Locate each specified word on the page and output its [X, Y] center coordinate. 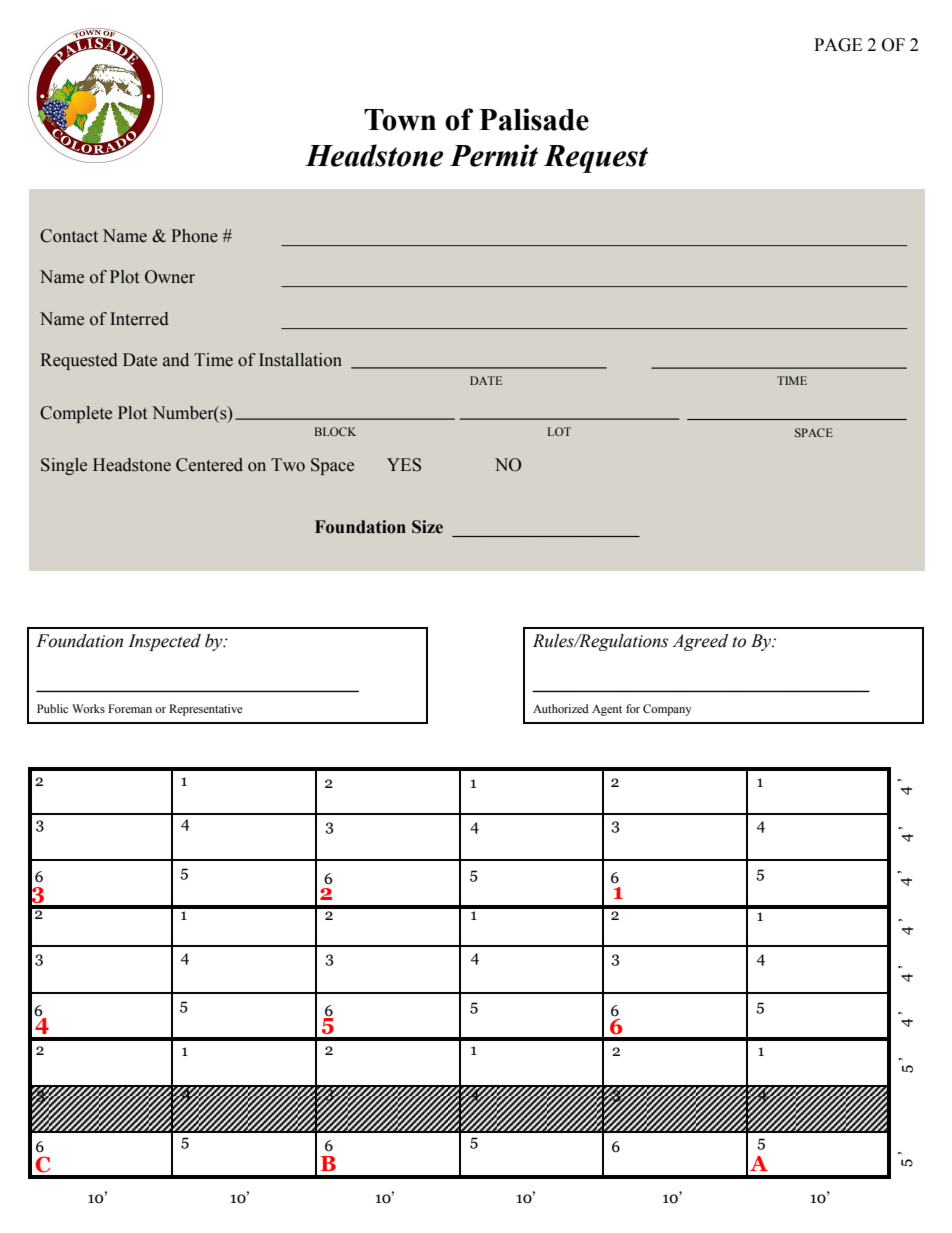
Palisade [534, 119]
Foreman [130, 708]
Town [400, 120]
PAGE [838, 45]
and [176, 360]
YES [404, 465]
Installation [300, 360]
